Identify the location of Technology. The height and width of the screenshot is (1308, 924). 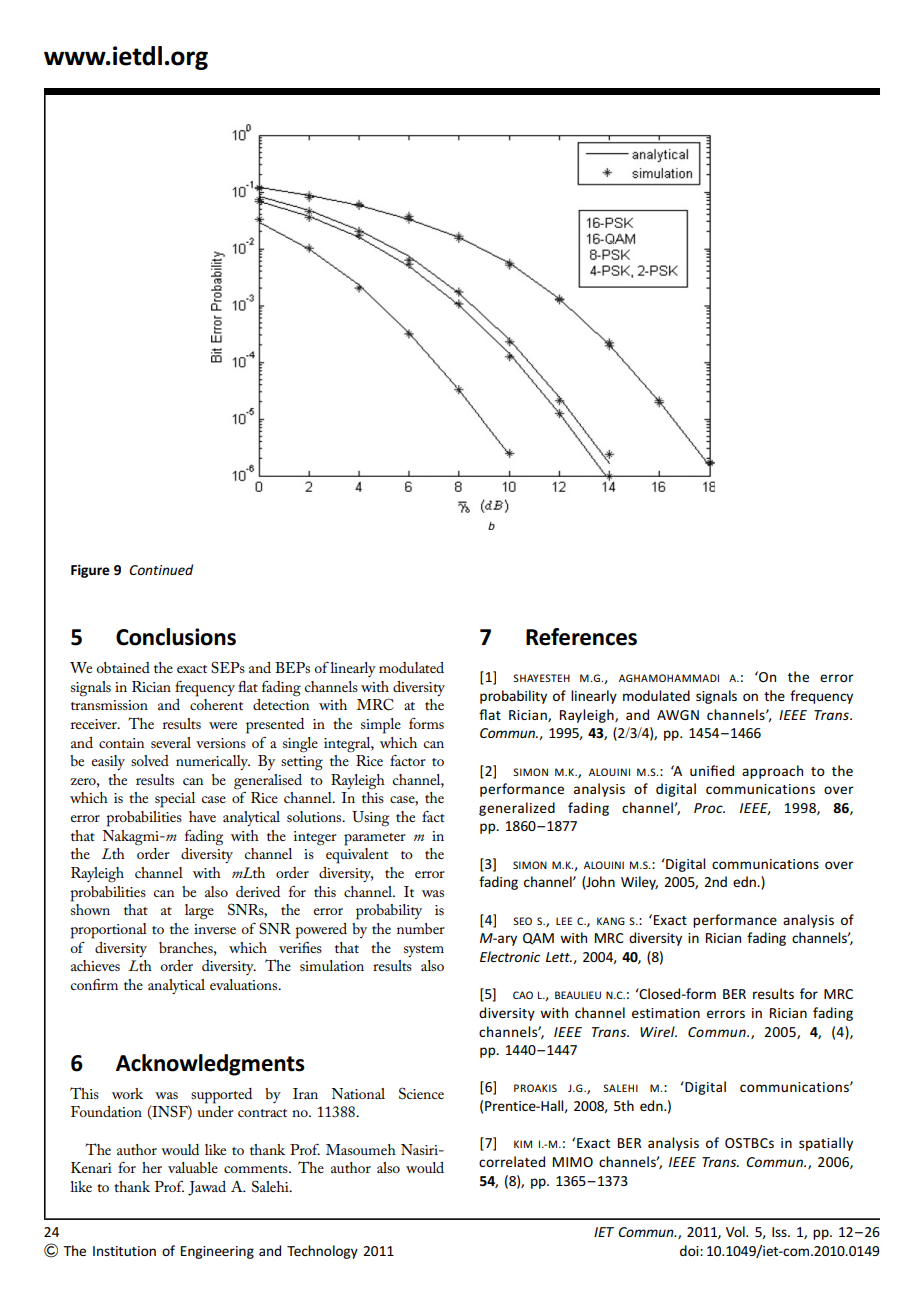
(322, 1252).
